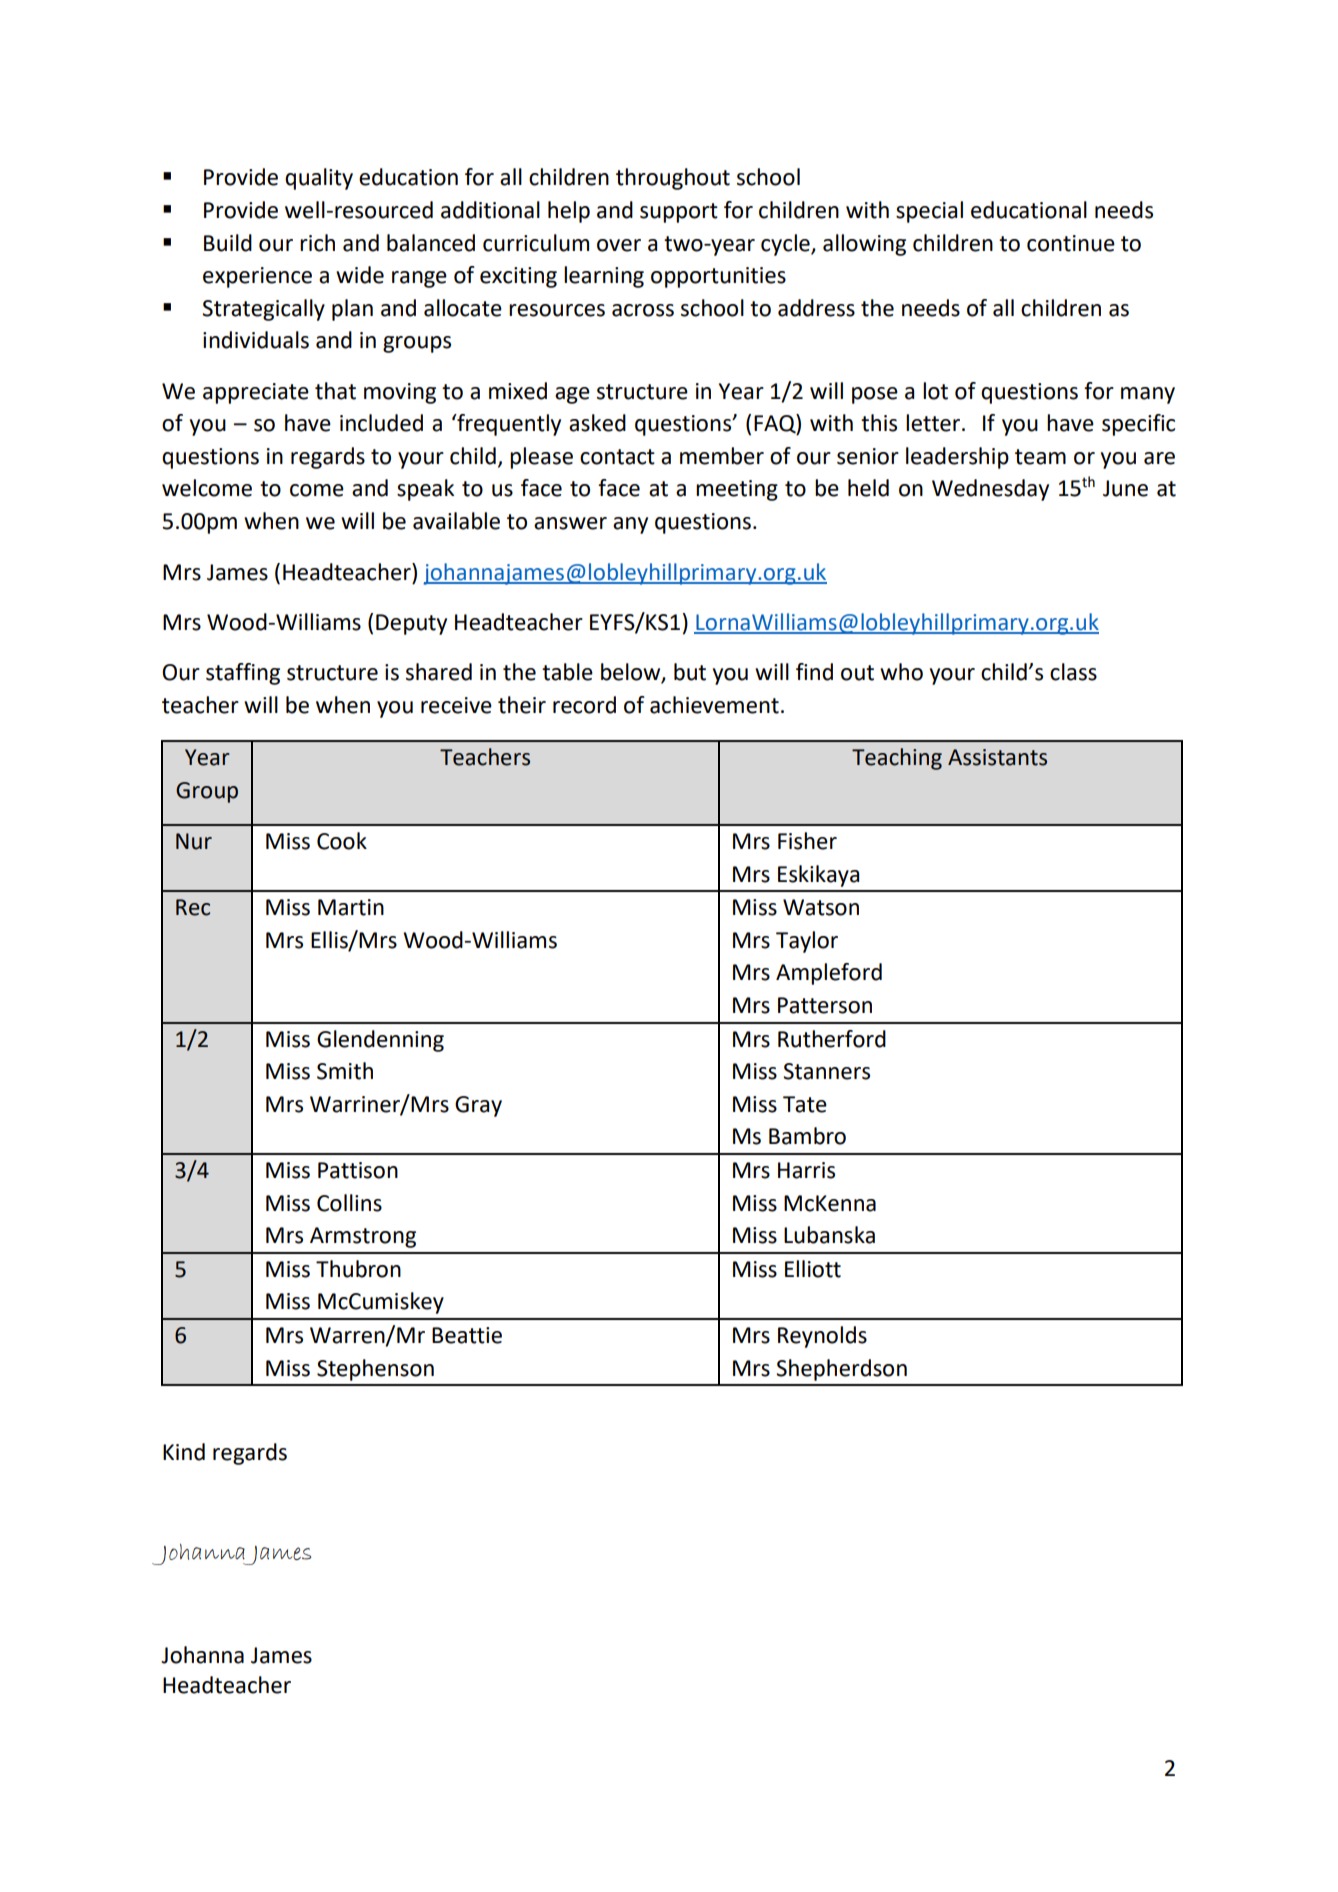 This image has width=1338, height=1892. What do you see at coordinates (822, 1337) in the image?
I see `Reynolds` at bounding box center [822, 1337].
